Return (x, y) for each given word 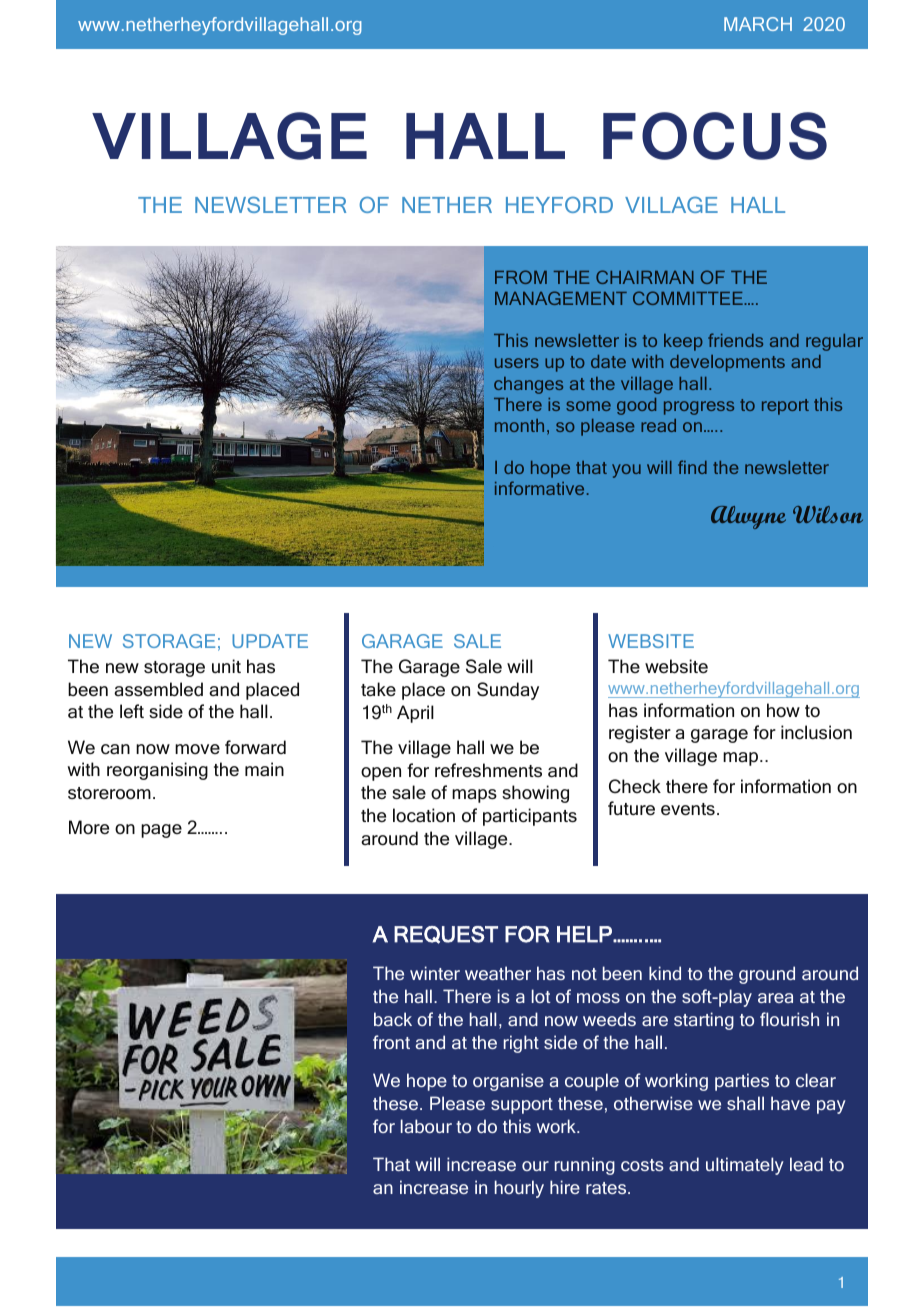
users (517, 363)
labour (426, 1126)
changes (528, 385)
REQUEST (446, 935)
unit (226, 666)
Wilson (828, 514)
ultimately (745, 1166)
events (688, 809)
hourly (519, 1189)
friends (735, 340)
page (161, 831)
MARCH (758, 24)
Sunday (508, 691)
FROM (521, 277)
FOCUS (715, 136)
